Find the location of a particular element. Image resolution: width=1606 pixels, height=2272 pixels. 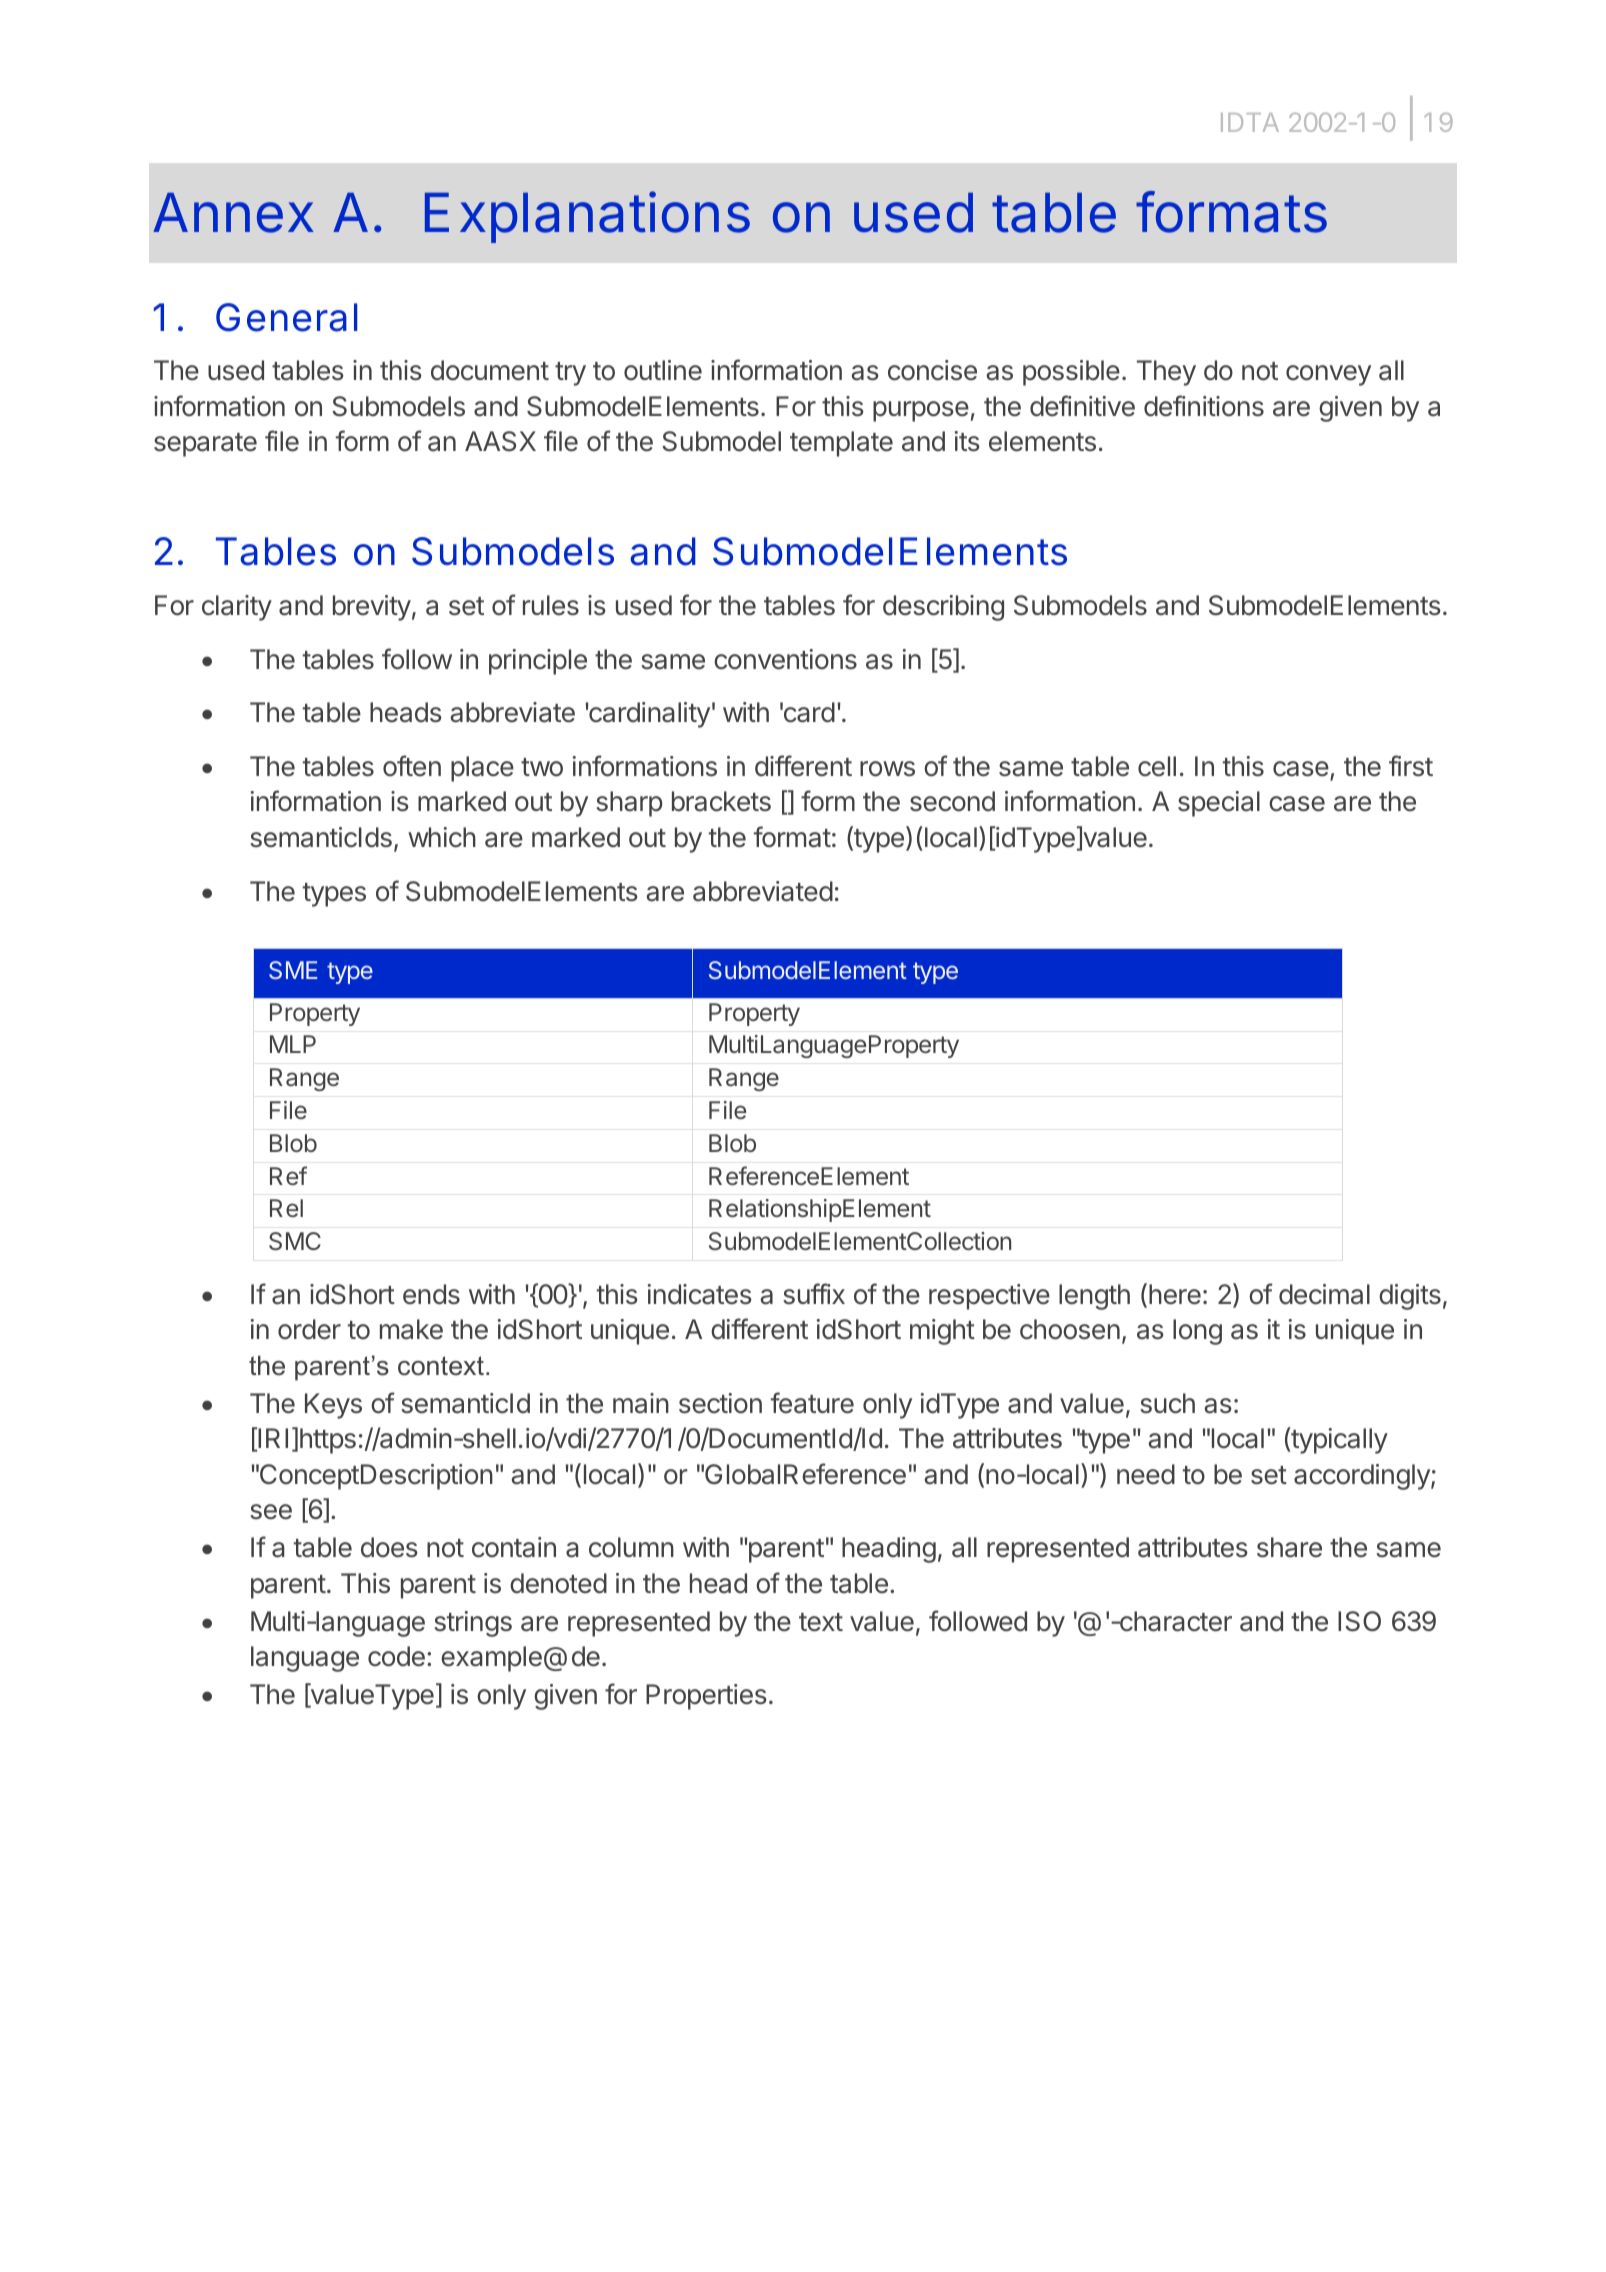

brevity is located at coordinates (372, 608).
